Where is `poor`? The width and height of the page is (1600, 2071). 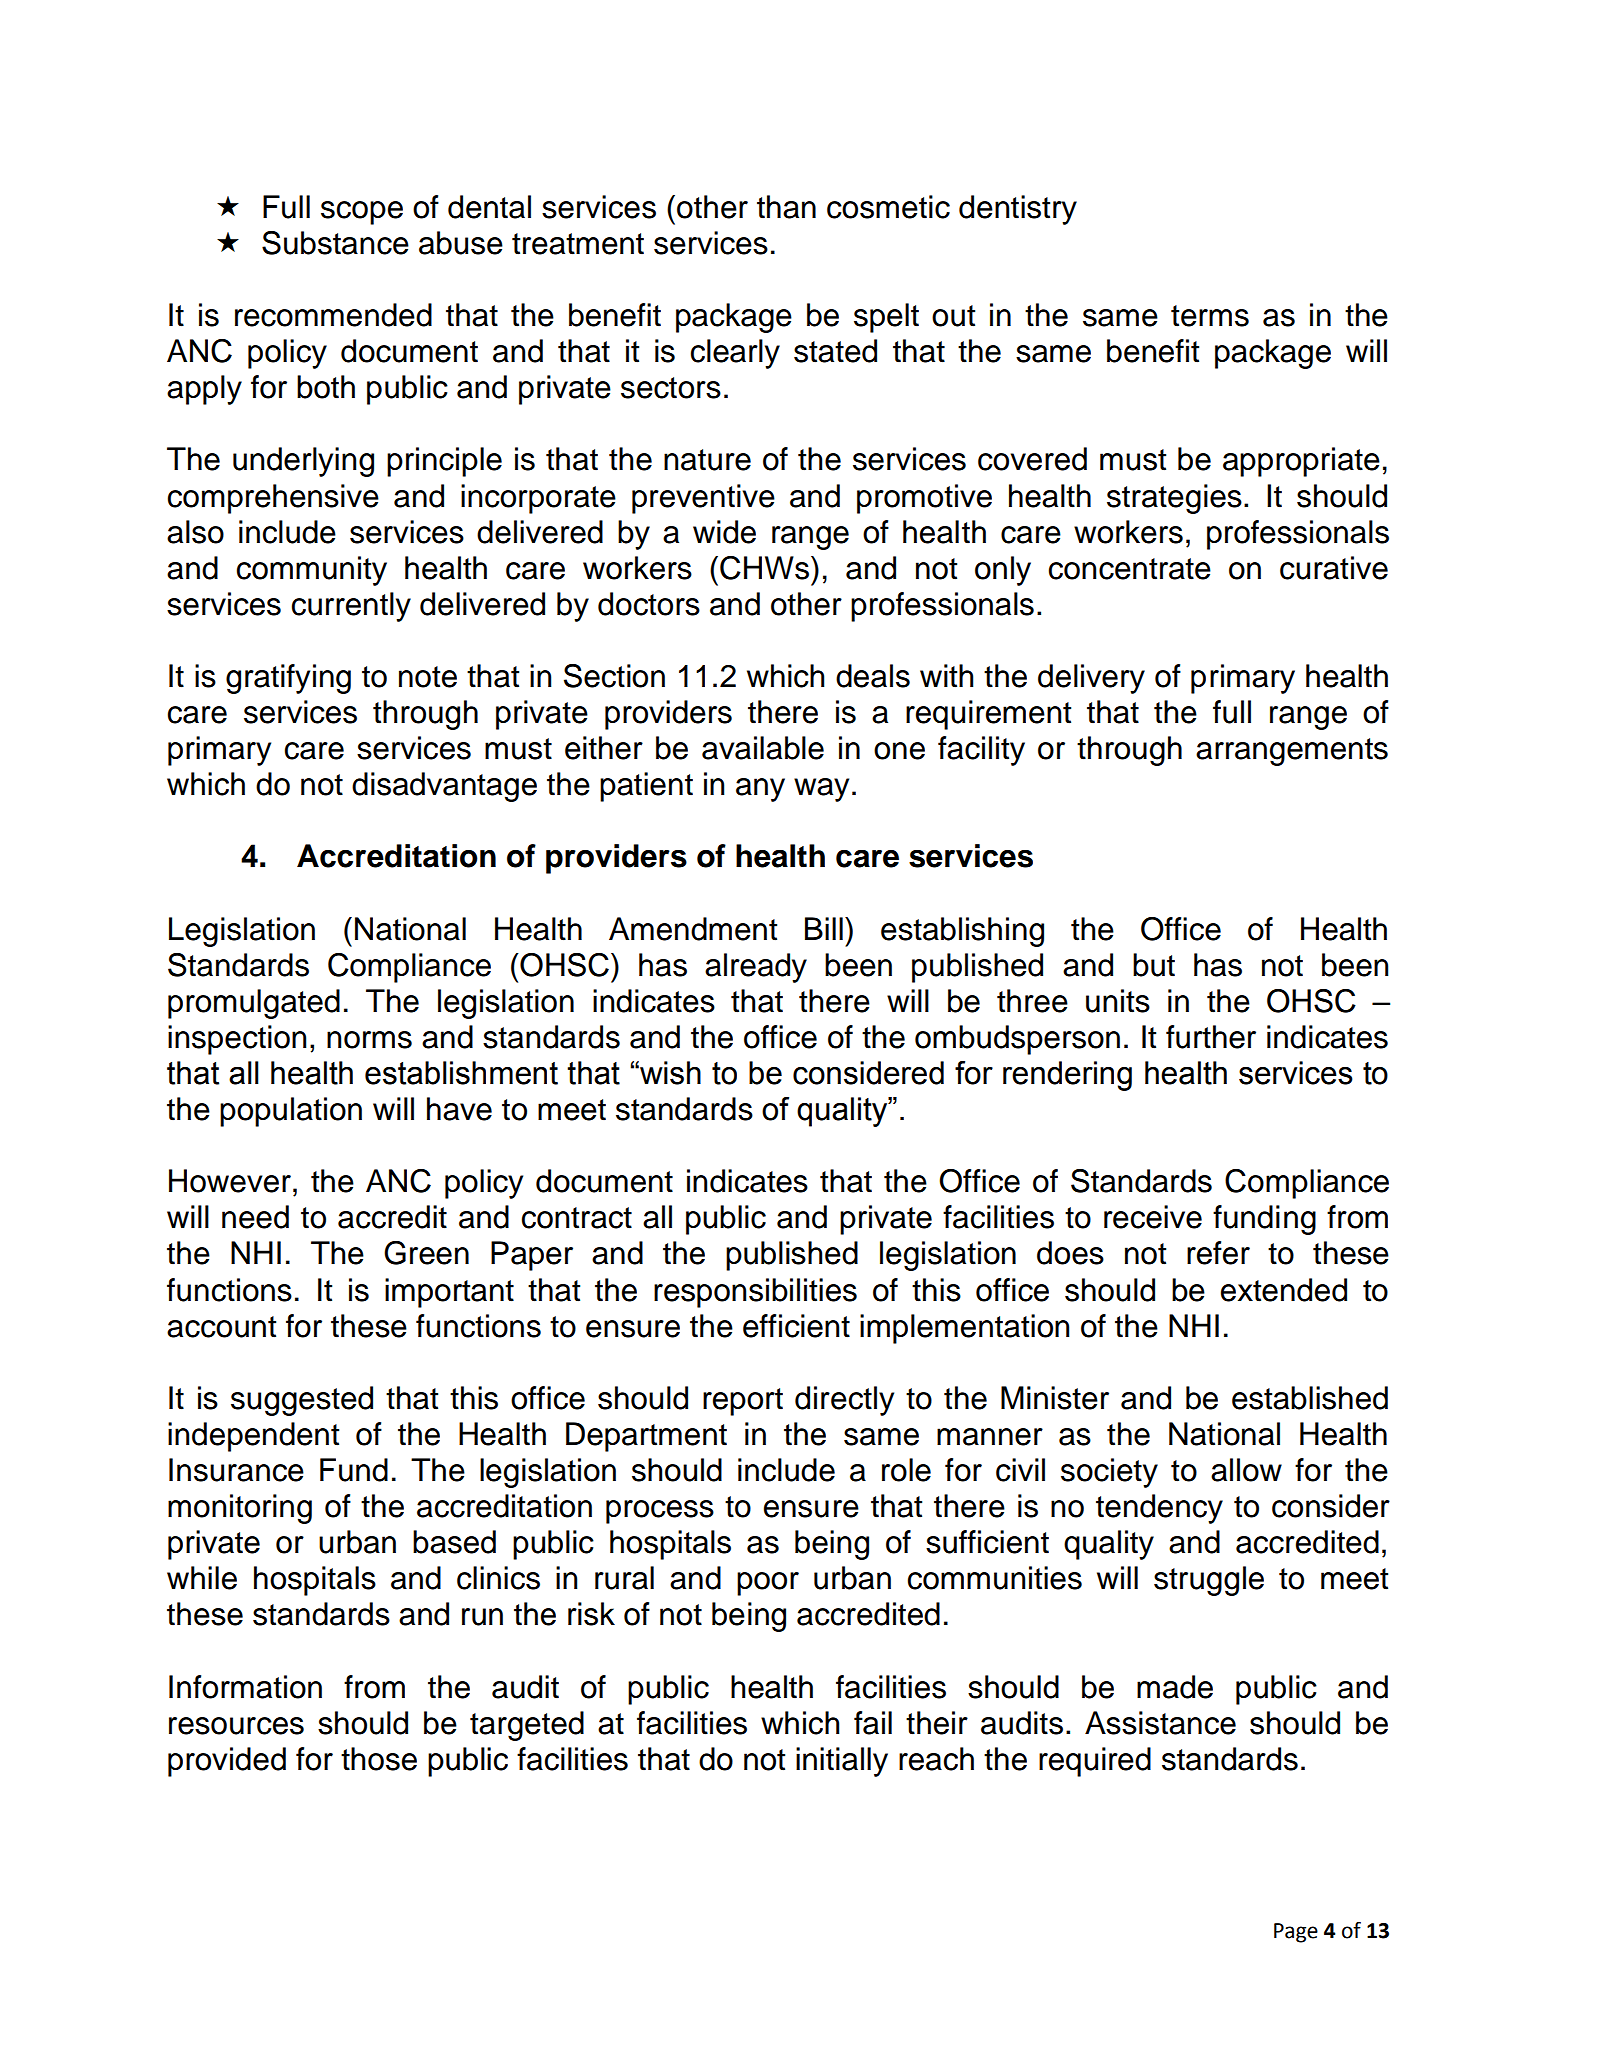
poor is located at coordinates (768, 1584).
